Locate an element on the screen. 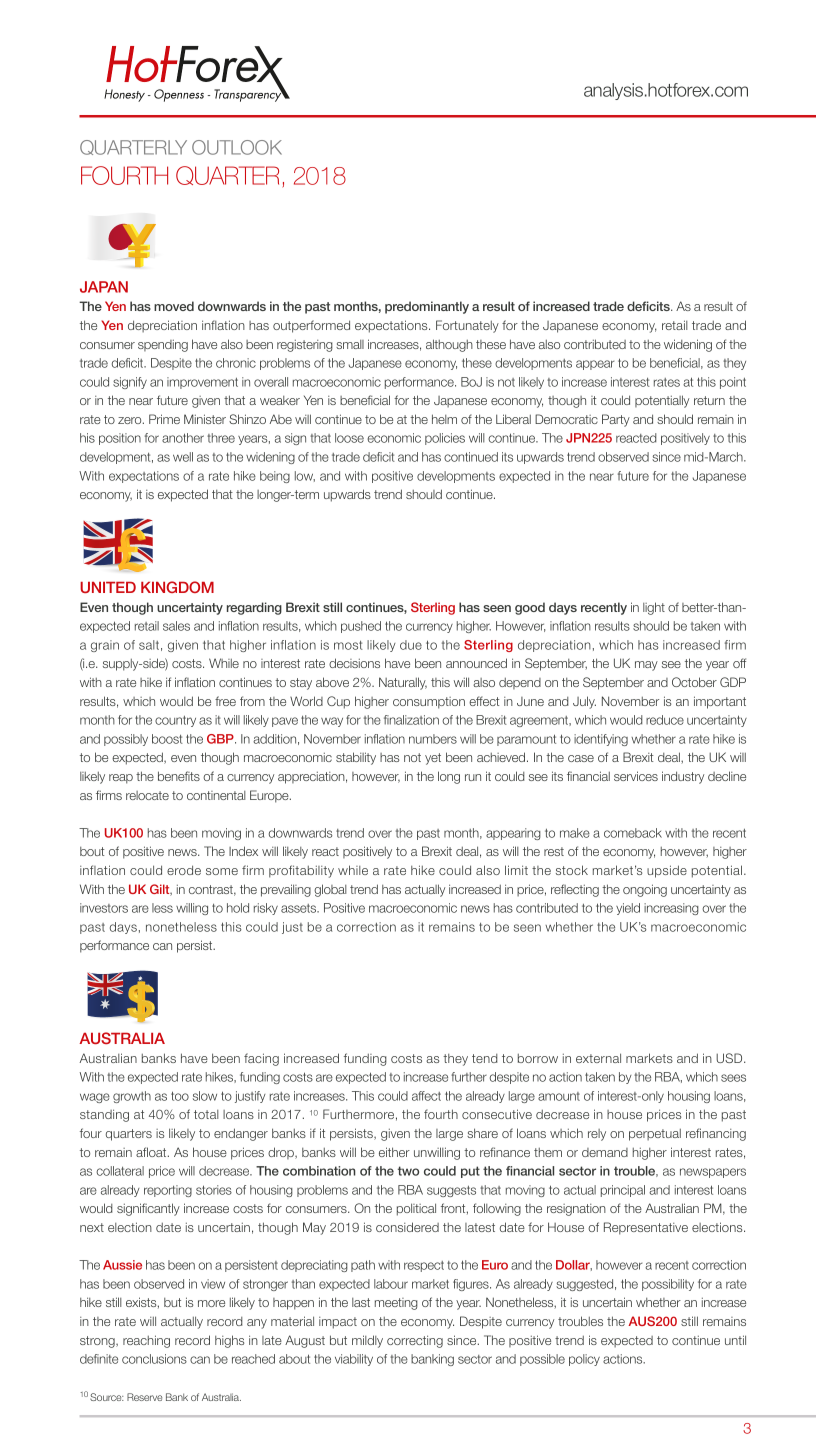 Image resolution: width=816 pixels, height=1456 pixels. industry is located at coordinates (683, 777).
